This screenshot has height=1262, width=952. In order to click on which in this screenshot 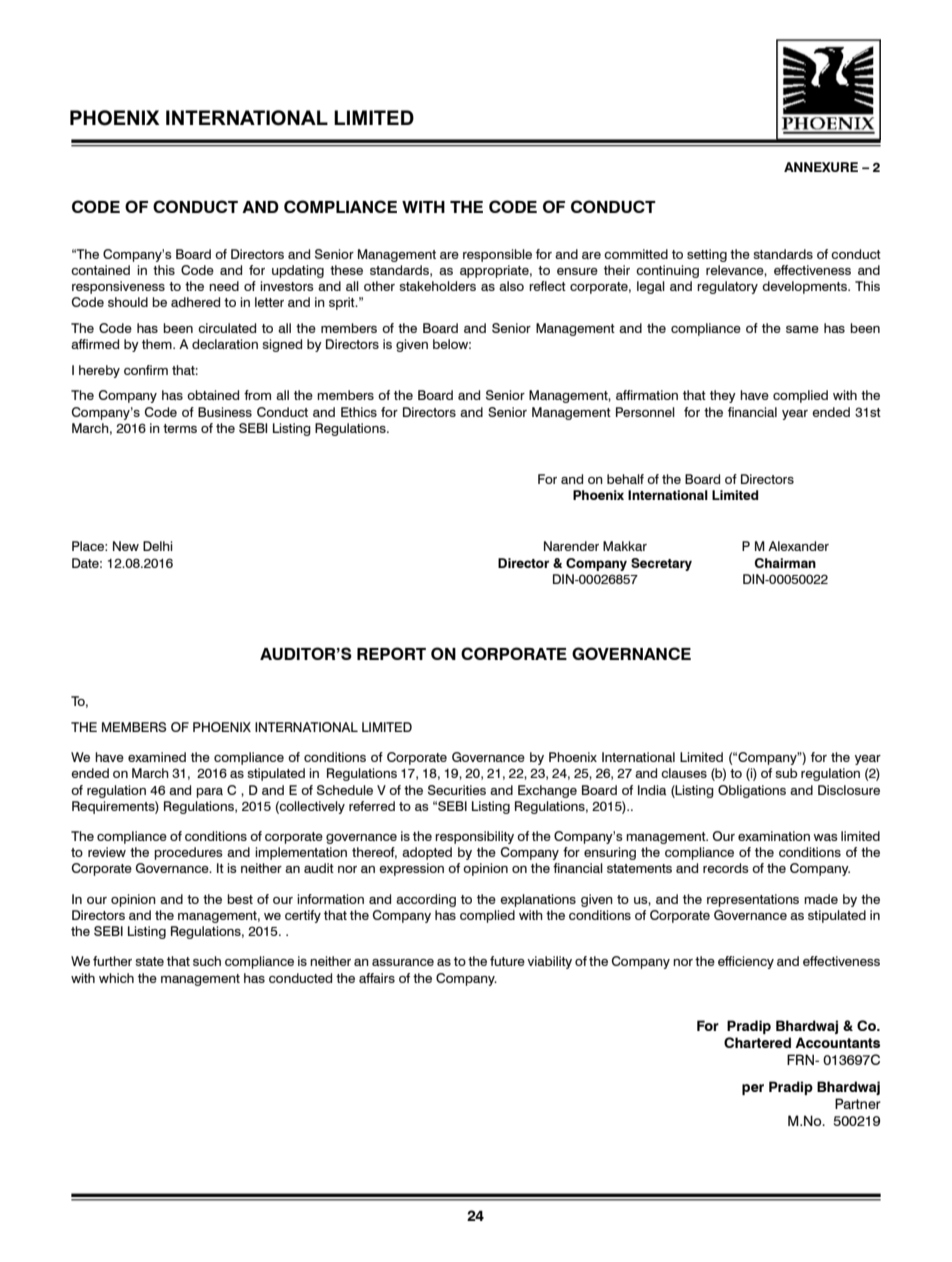, I will do `click(116, 978)`.
